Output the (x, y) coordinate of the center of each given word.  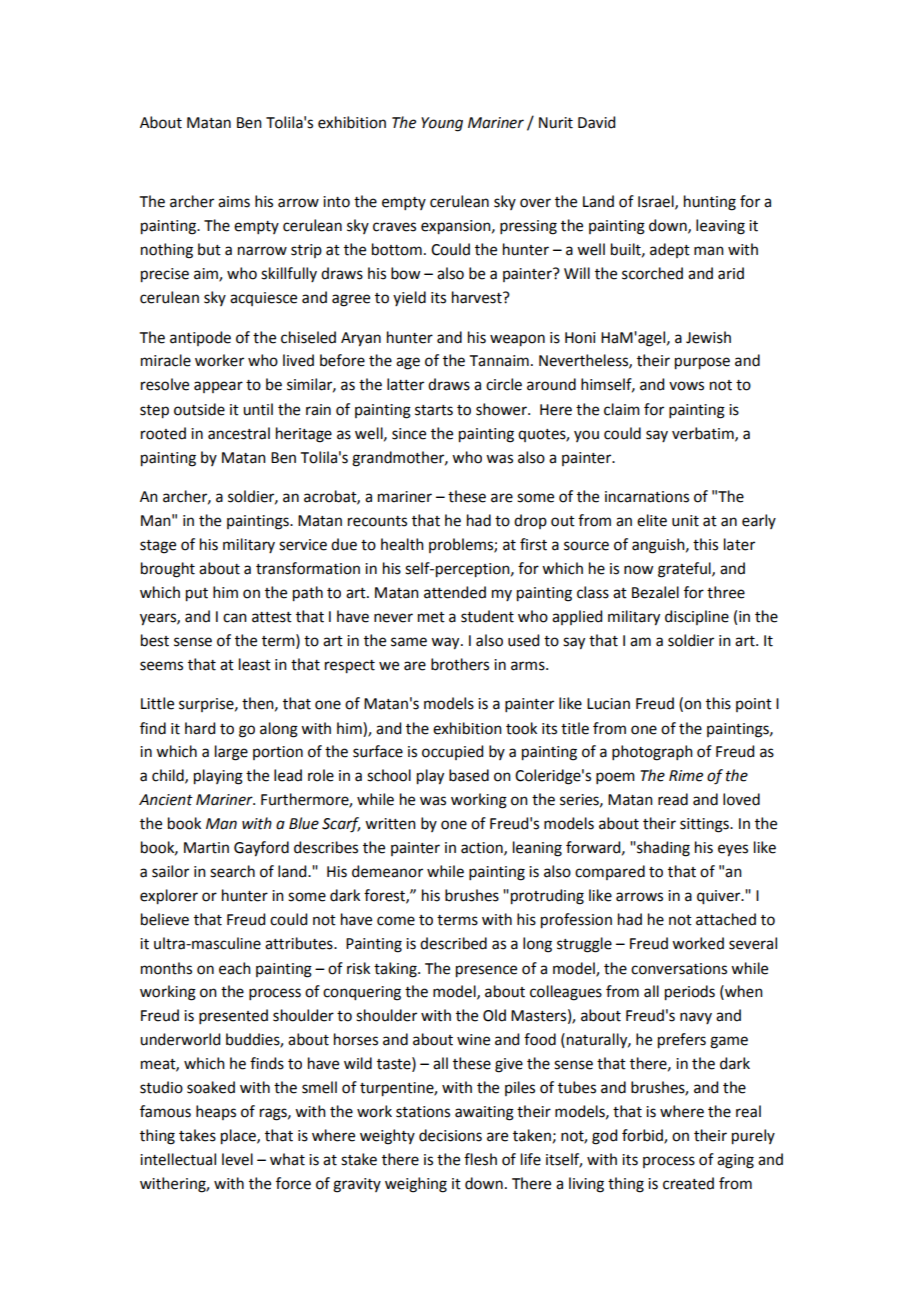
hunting (710, 203)
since (409, 434)
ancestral (239, 433)
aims (234, 202)
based (469, 775)
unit (685, 521)
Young (442, 124)
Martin (206, 848)
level (237, 1159)
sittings (705, 825)
